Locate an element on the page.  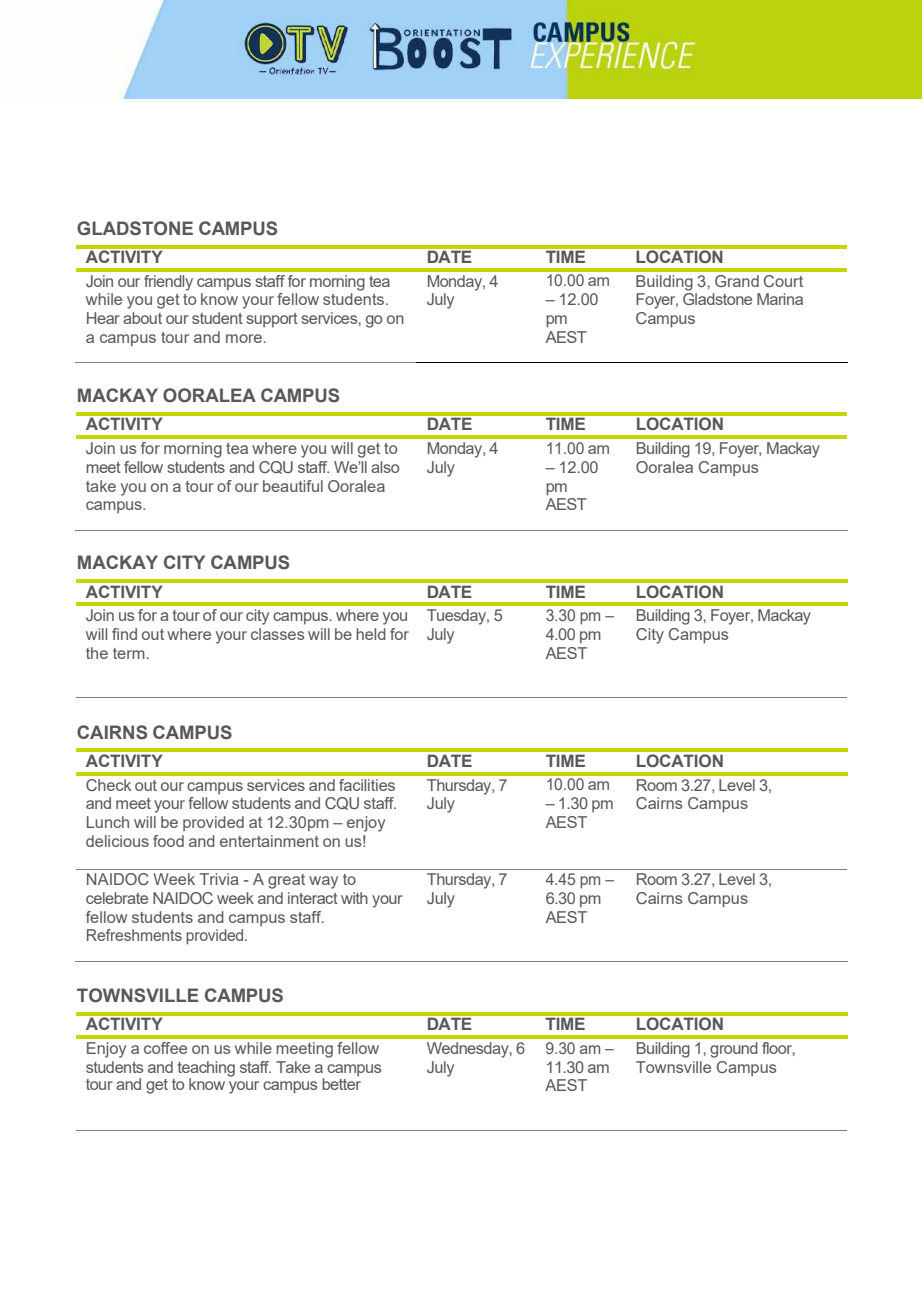
way is located at coordinates (323, 882).
